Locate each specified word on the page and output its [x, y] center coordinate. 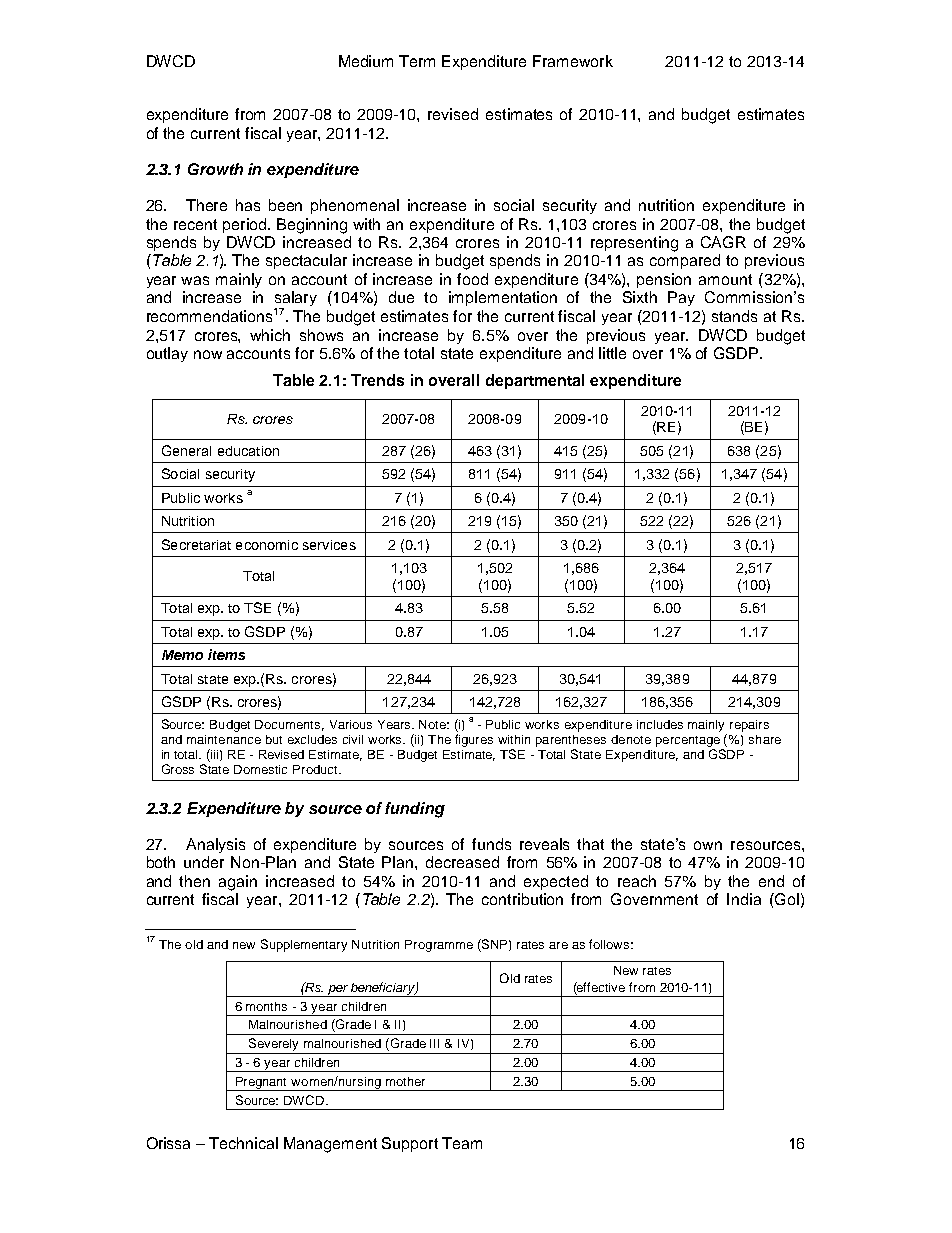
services [329, 545]
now [208, 354]
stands [734, 316]
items [226, 654]
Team [462, 1143]
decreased [462, 862]
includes [660, 724]
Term [417, 61]
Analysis [215, 845]
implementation [503, 298]
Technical [243, 1143]
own [708, 845]
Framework [573, 61]
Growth [215, 169]
